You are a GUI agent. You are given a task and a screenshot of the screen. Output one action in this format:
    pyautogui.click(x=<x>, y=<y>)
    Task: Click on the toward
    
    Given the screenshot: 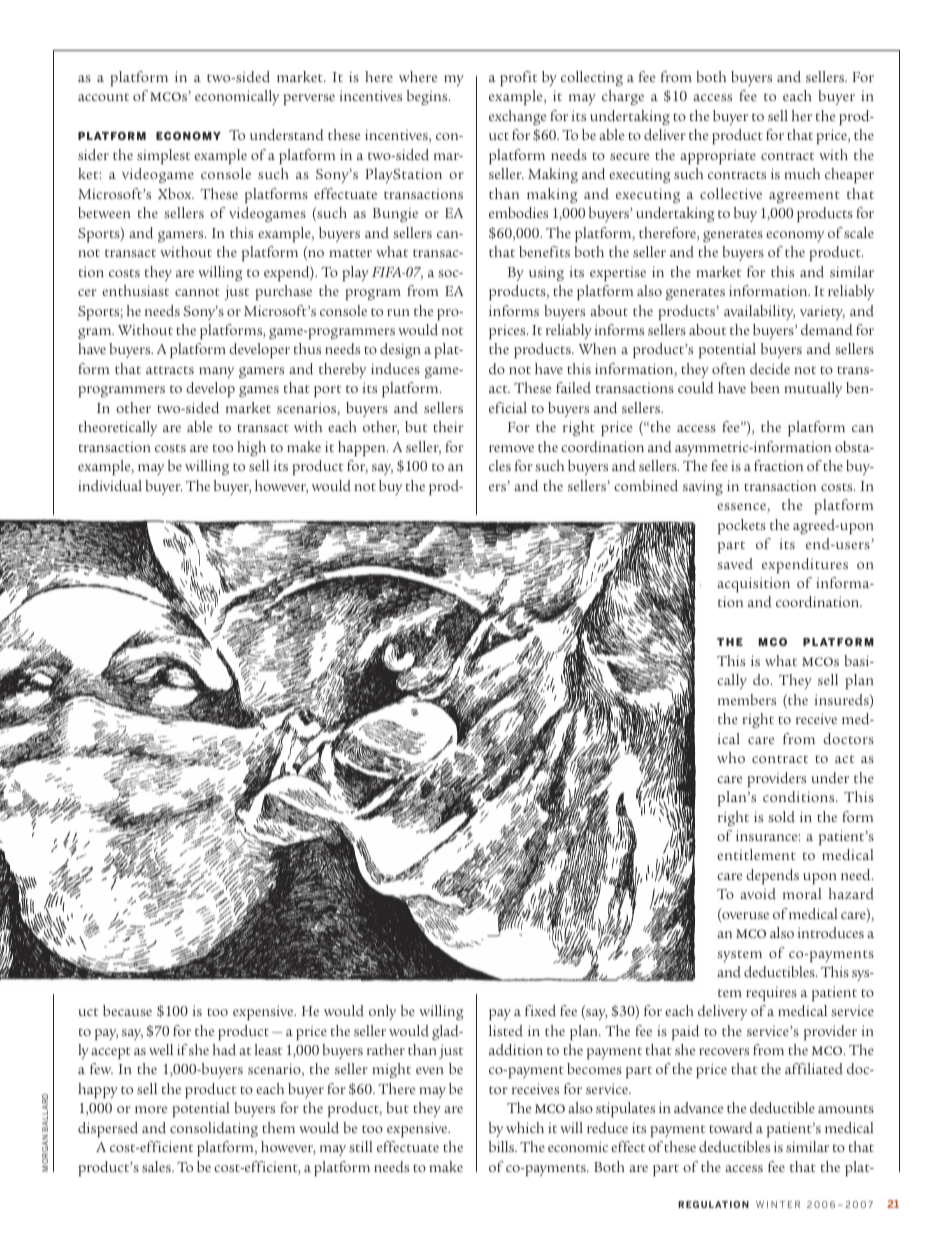 What is the action you would take?
    pyautogui.click(x=731, y=1128)
